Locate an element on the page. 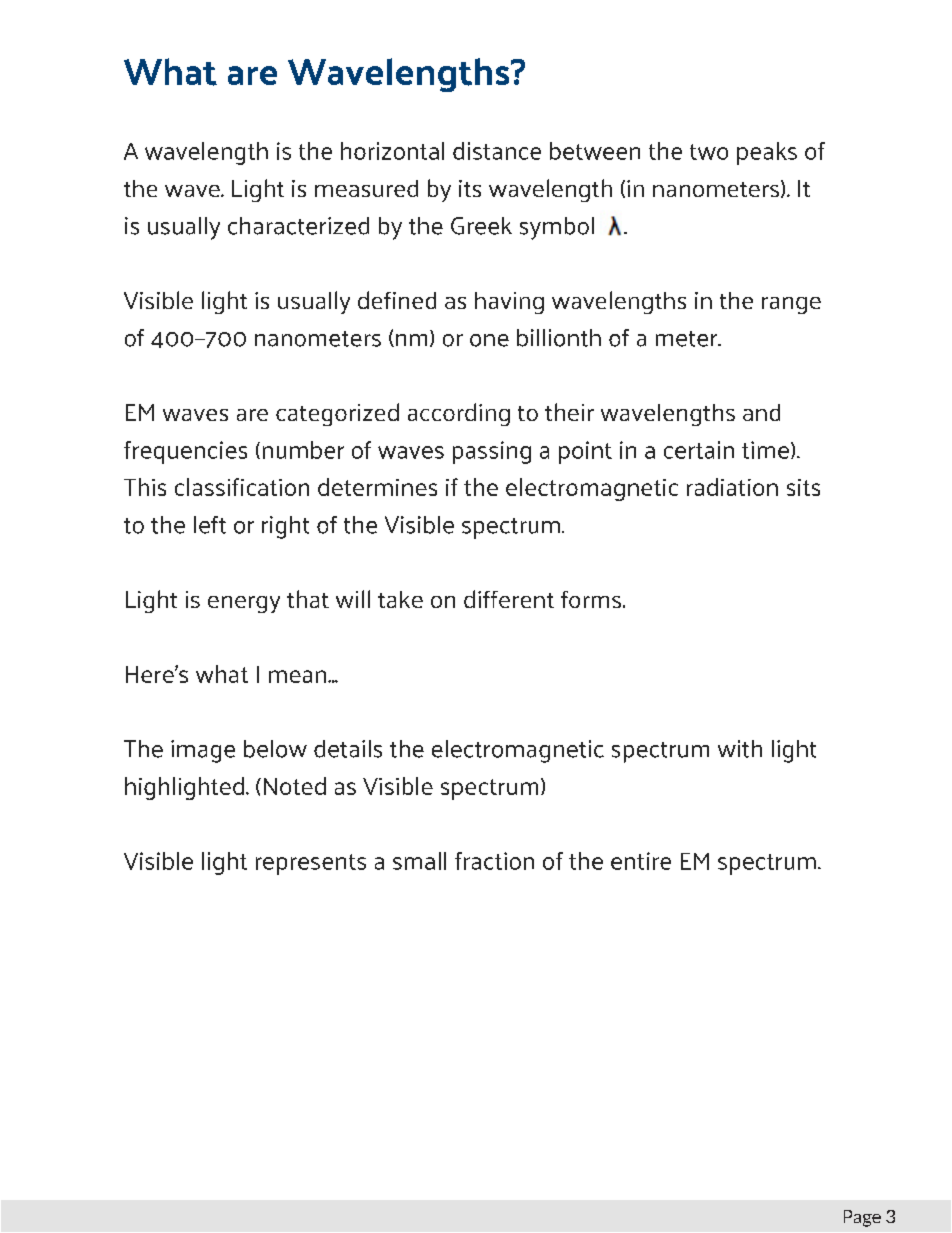 The image size is (952, 1233). Page is located at coordinates (862, 1218).
